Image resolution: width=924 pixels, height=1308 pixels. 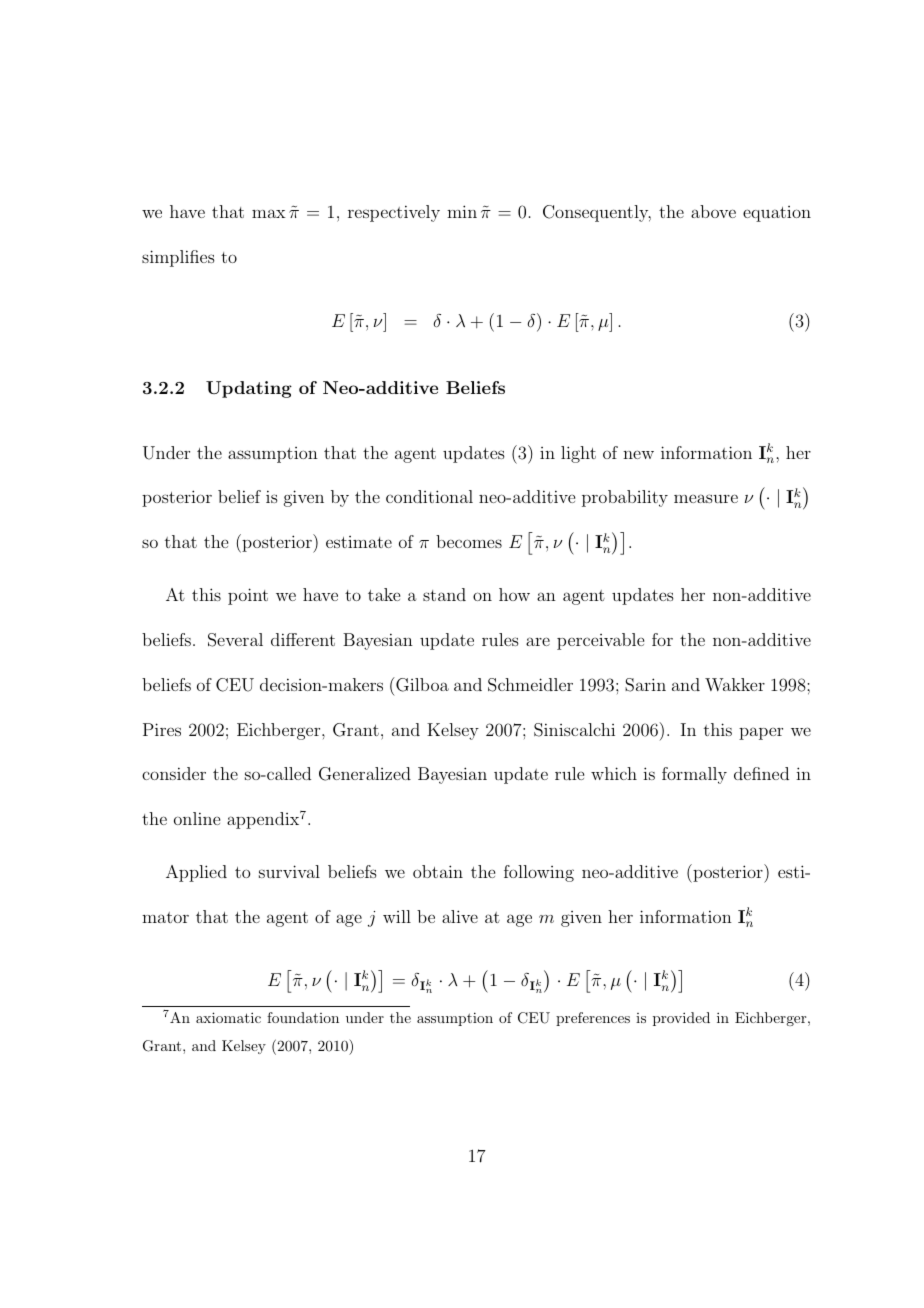 I want to click on provided, so click(x=681, y=1019).
